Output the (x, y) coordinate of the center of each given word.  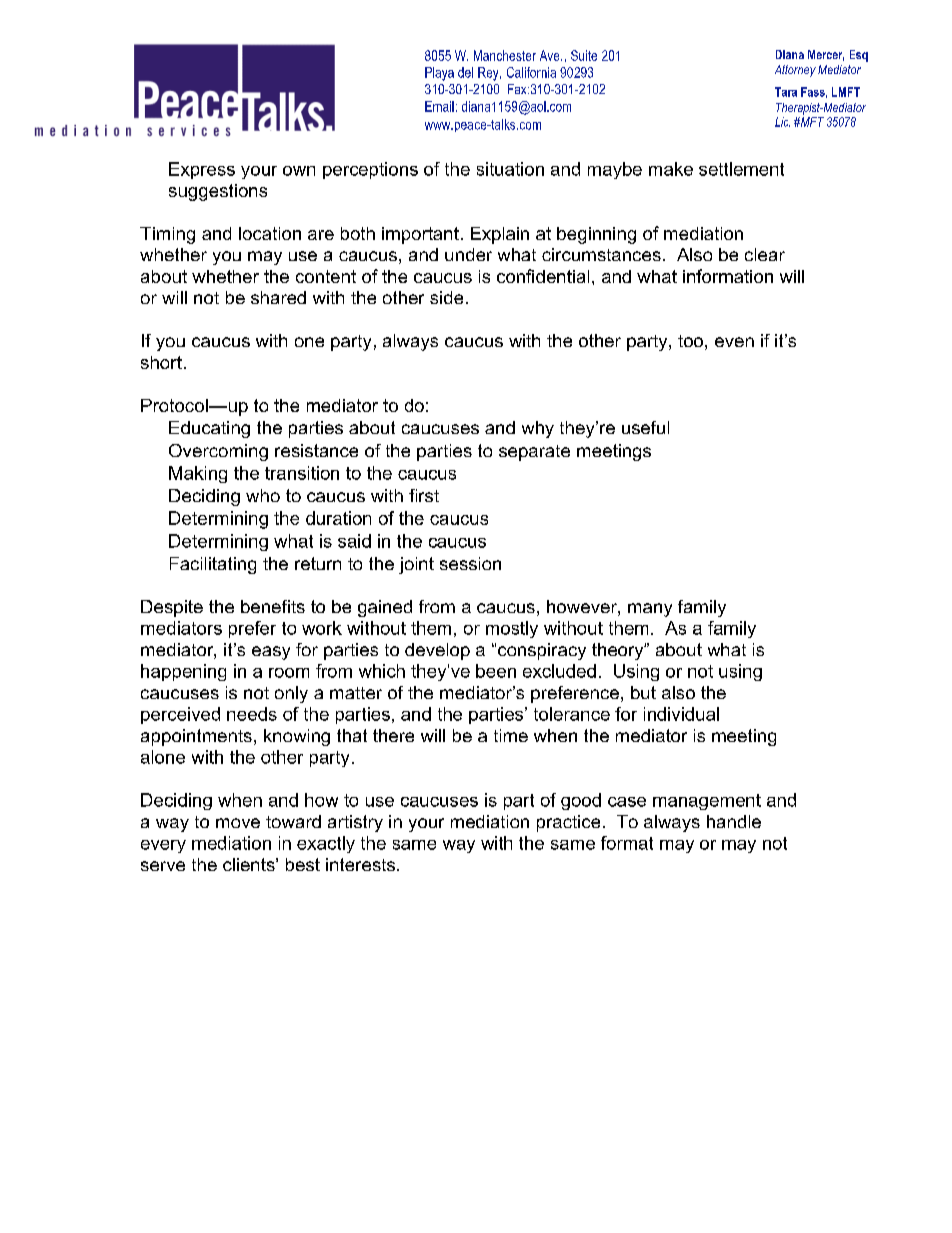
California (531, 72)
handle (734, 821)
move (238, 823)
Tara (786, 92)
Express (202, 170)
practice (568, 823)
